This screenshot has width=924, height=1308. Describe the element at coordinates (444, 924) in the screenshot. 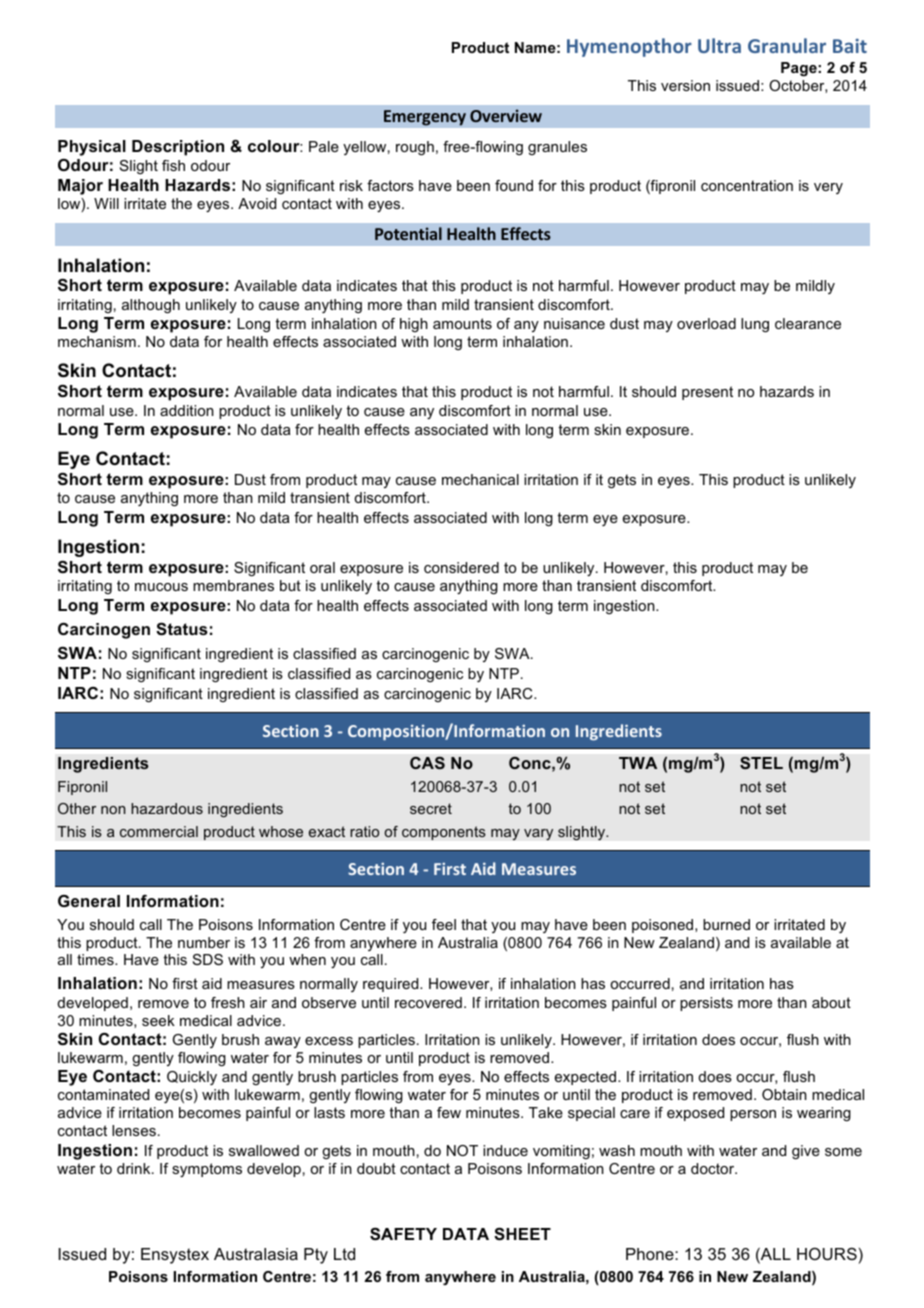

I see `feel` at that location.
